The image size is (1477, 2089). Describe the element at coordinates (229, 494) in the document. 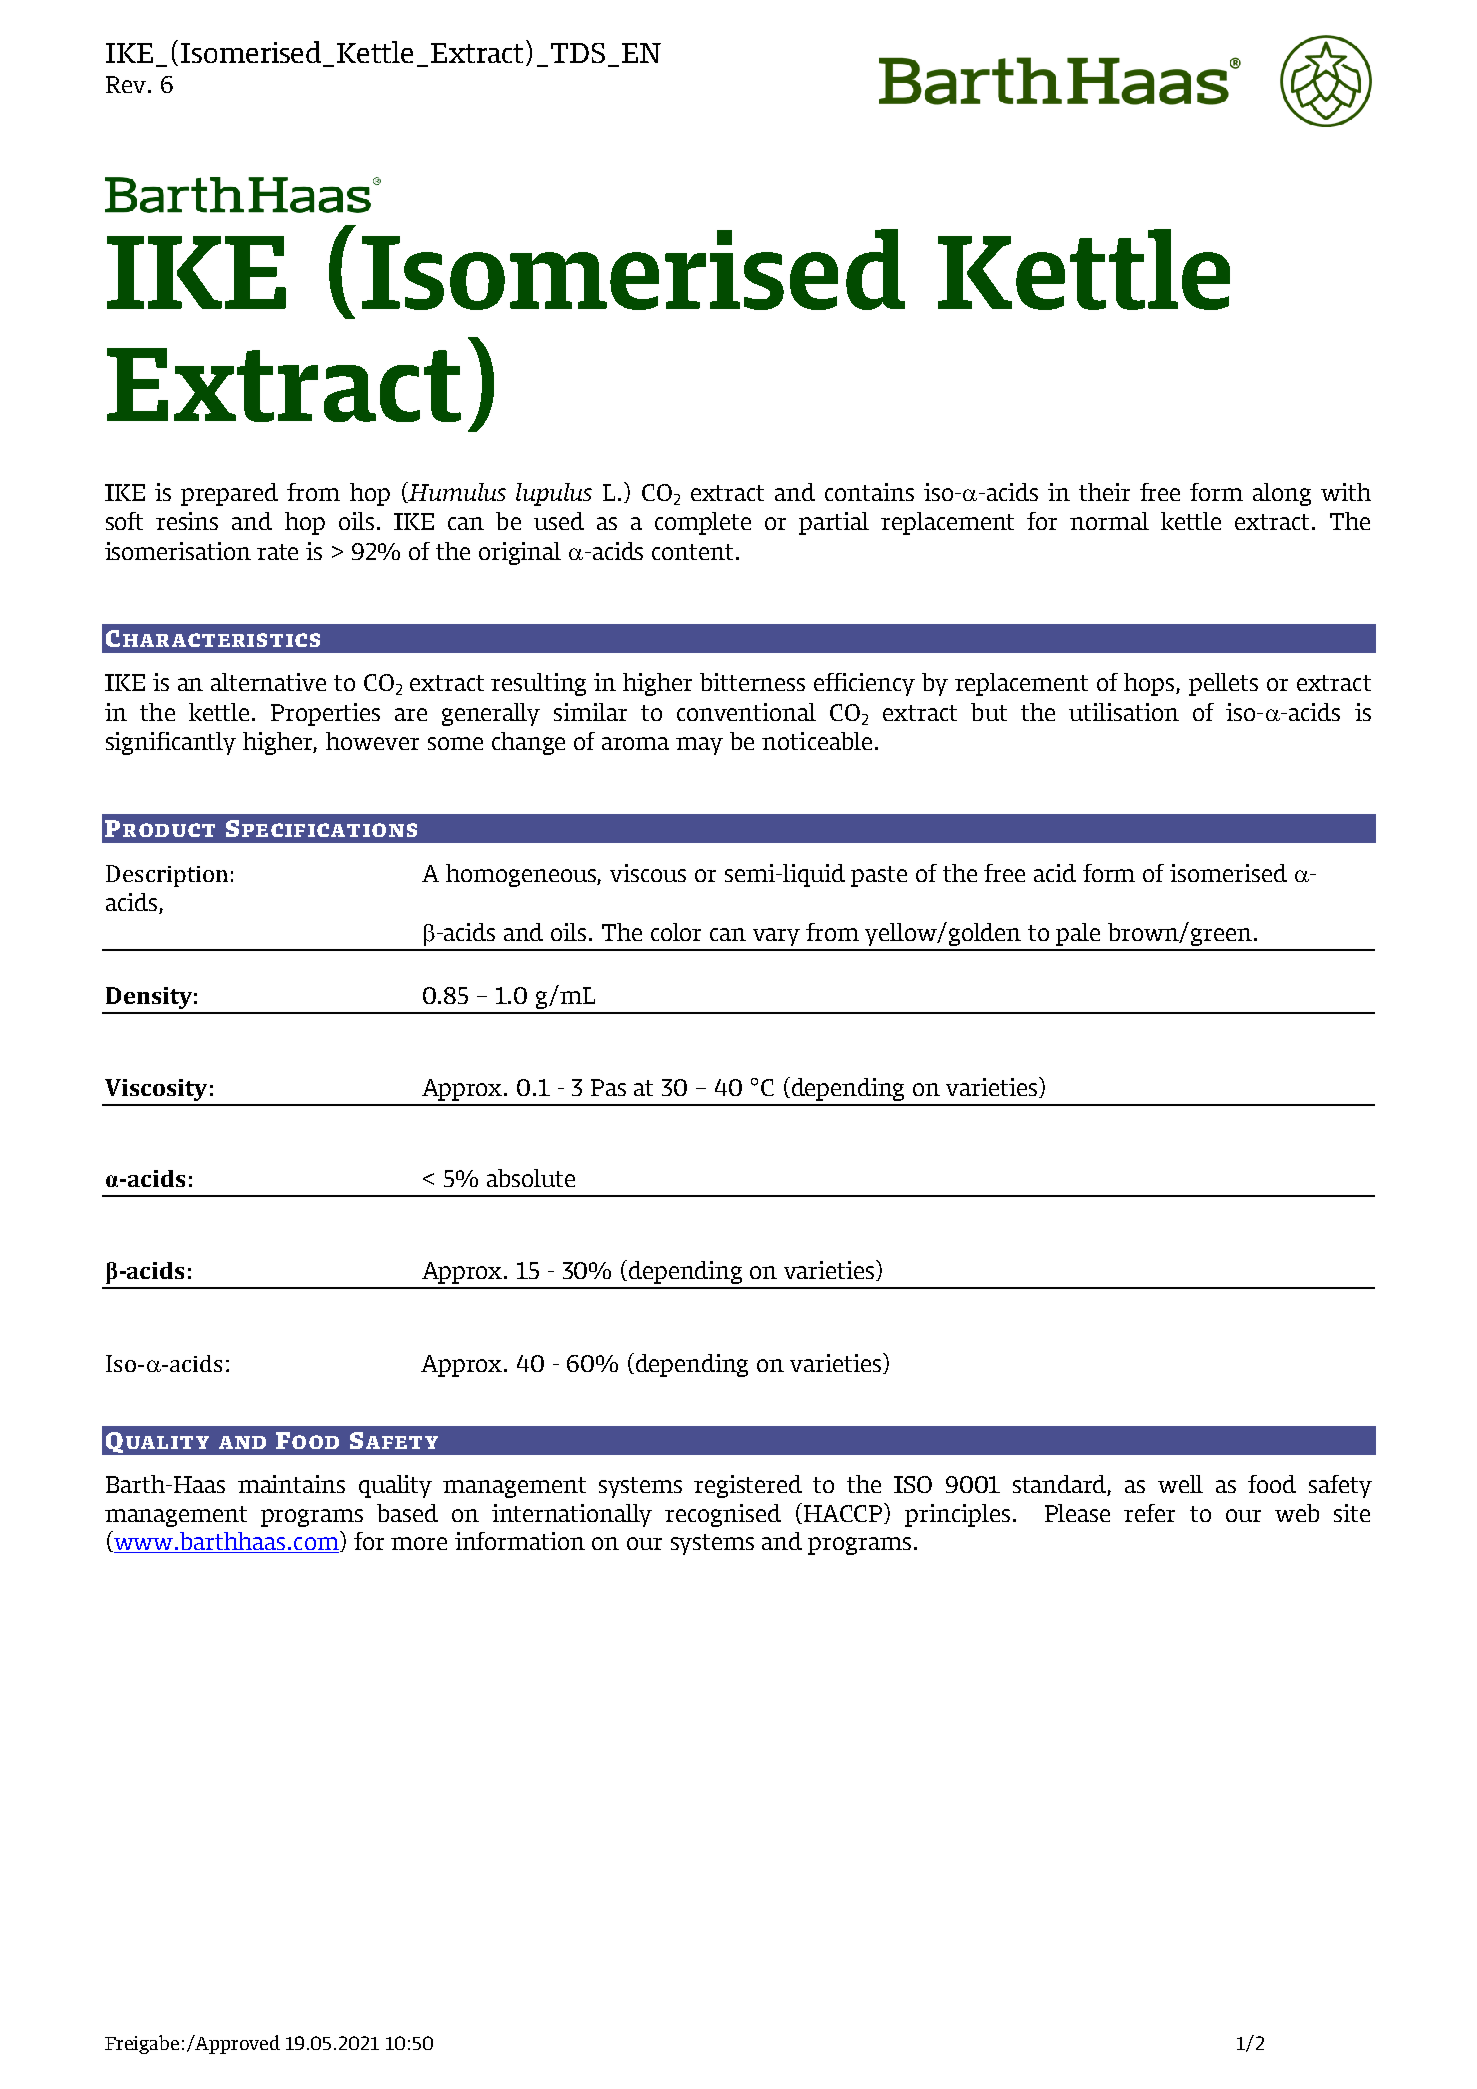

I see `prepared` at that location.
